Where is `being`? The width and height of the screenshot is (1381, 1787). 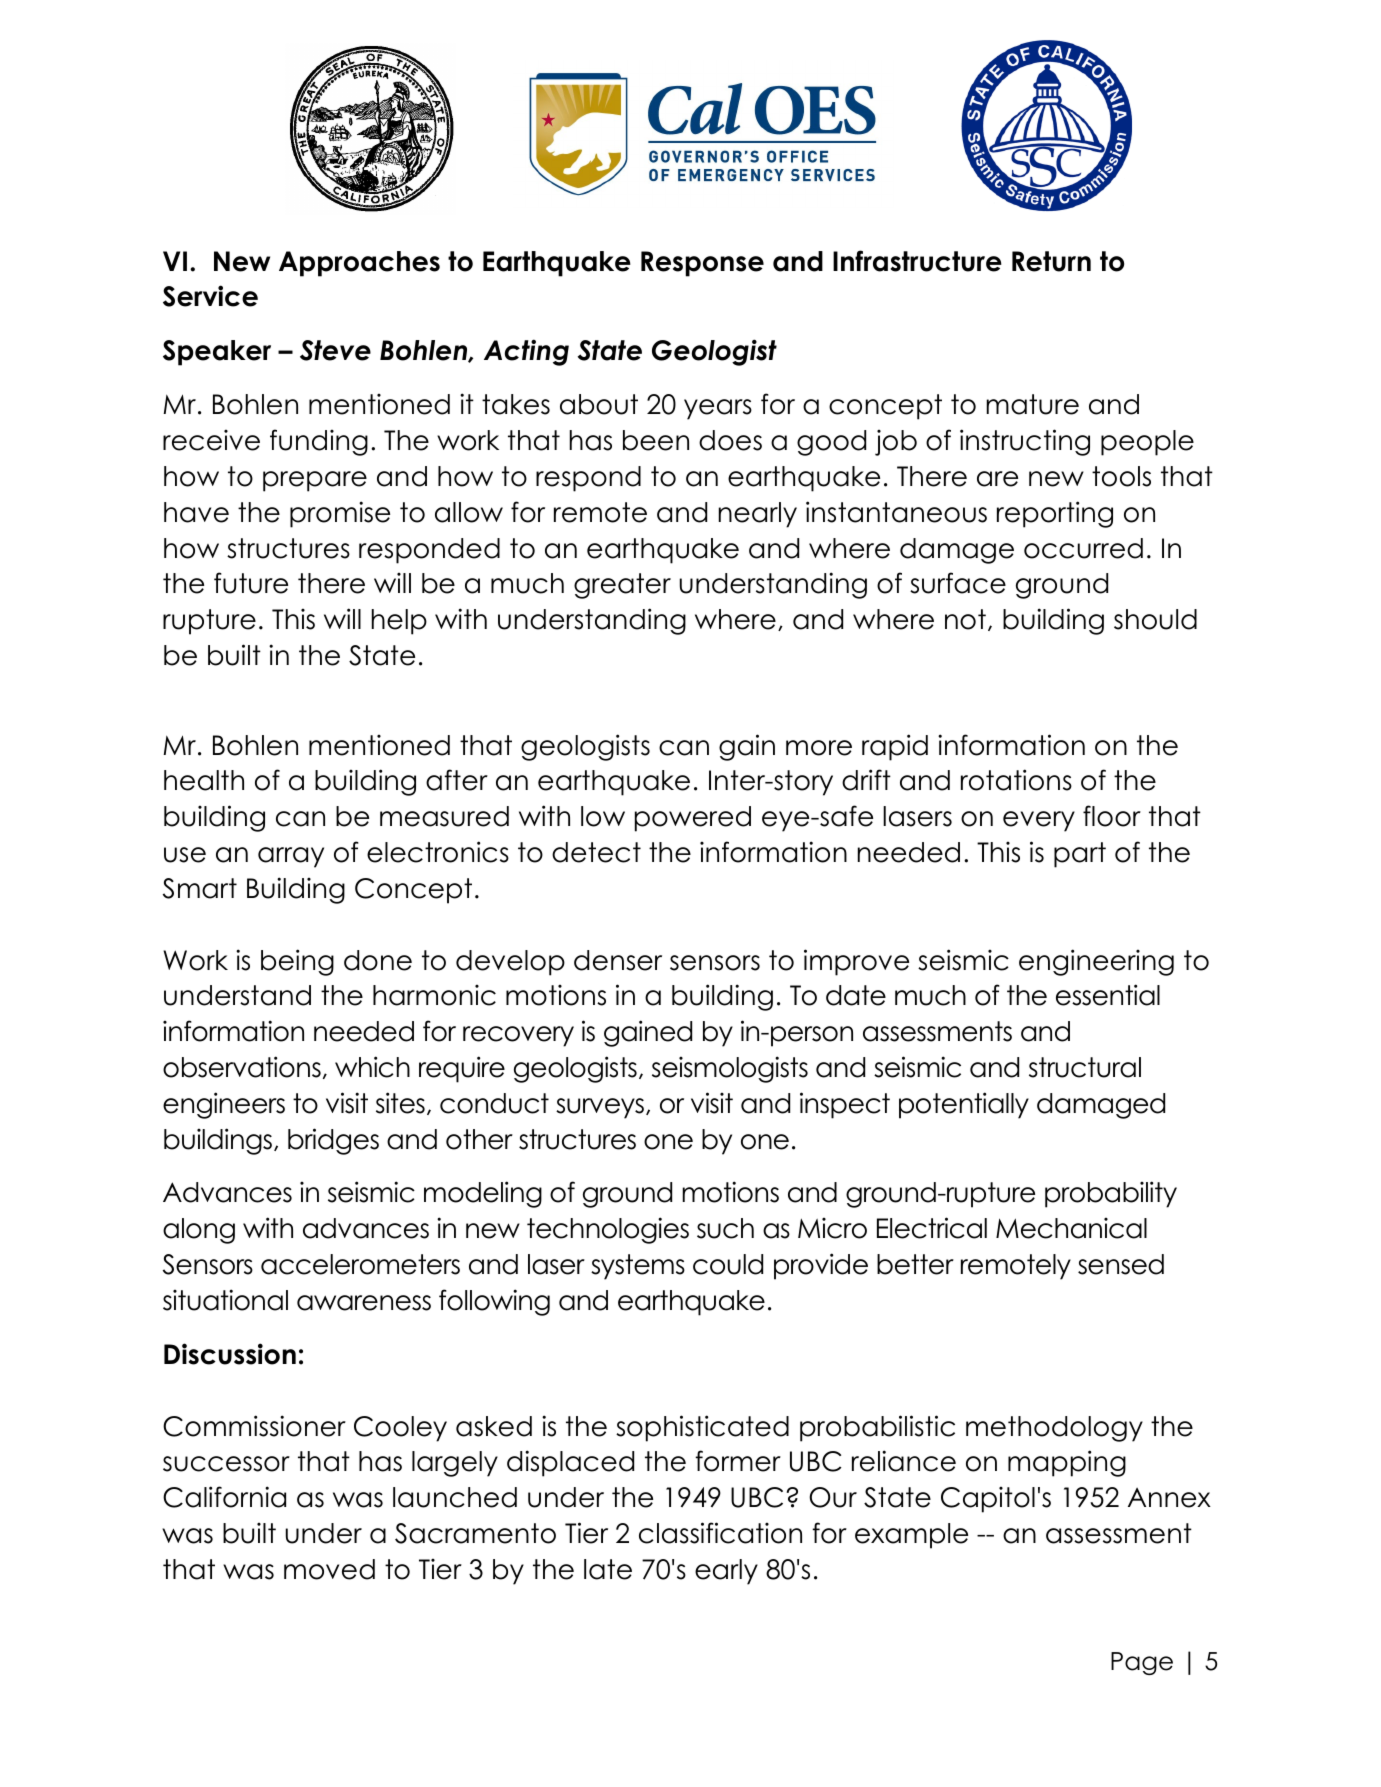 being is located at coordinates (297, 962).
